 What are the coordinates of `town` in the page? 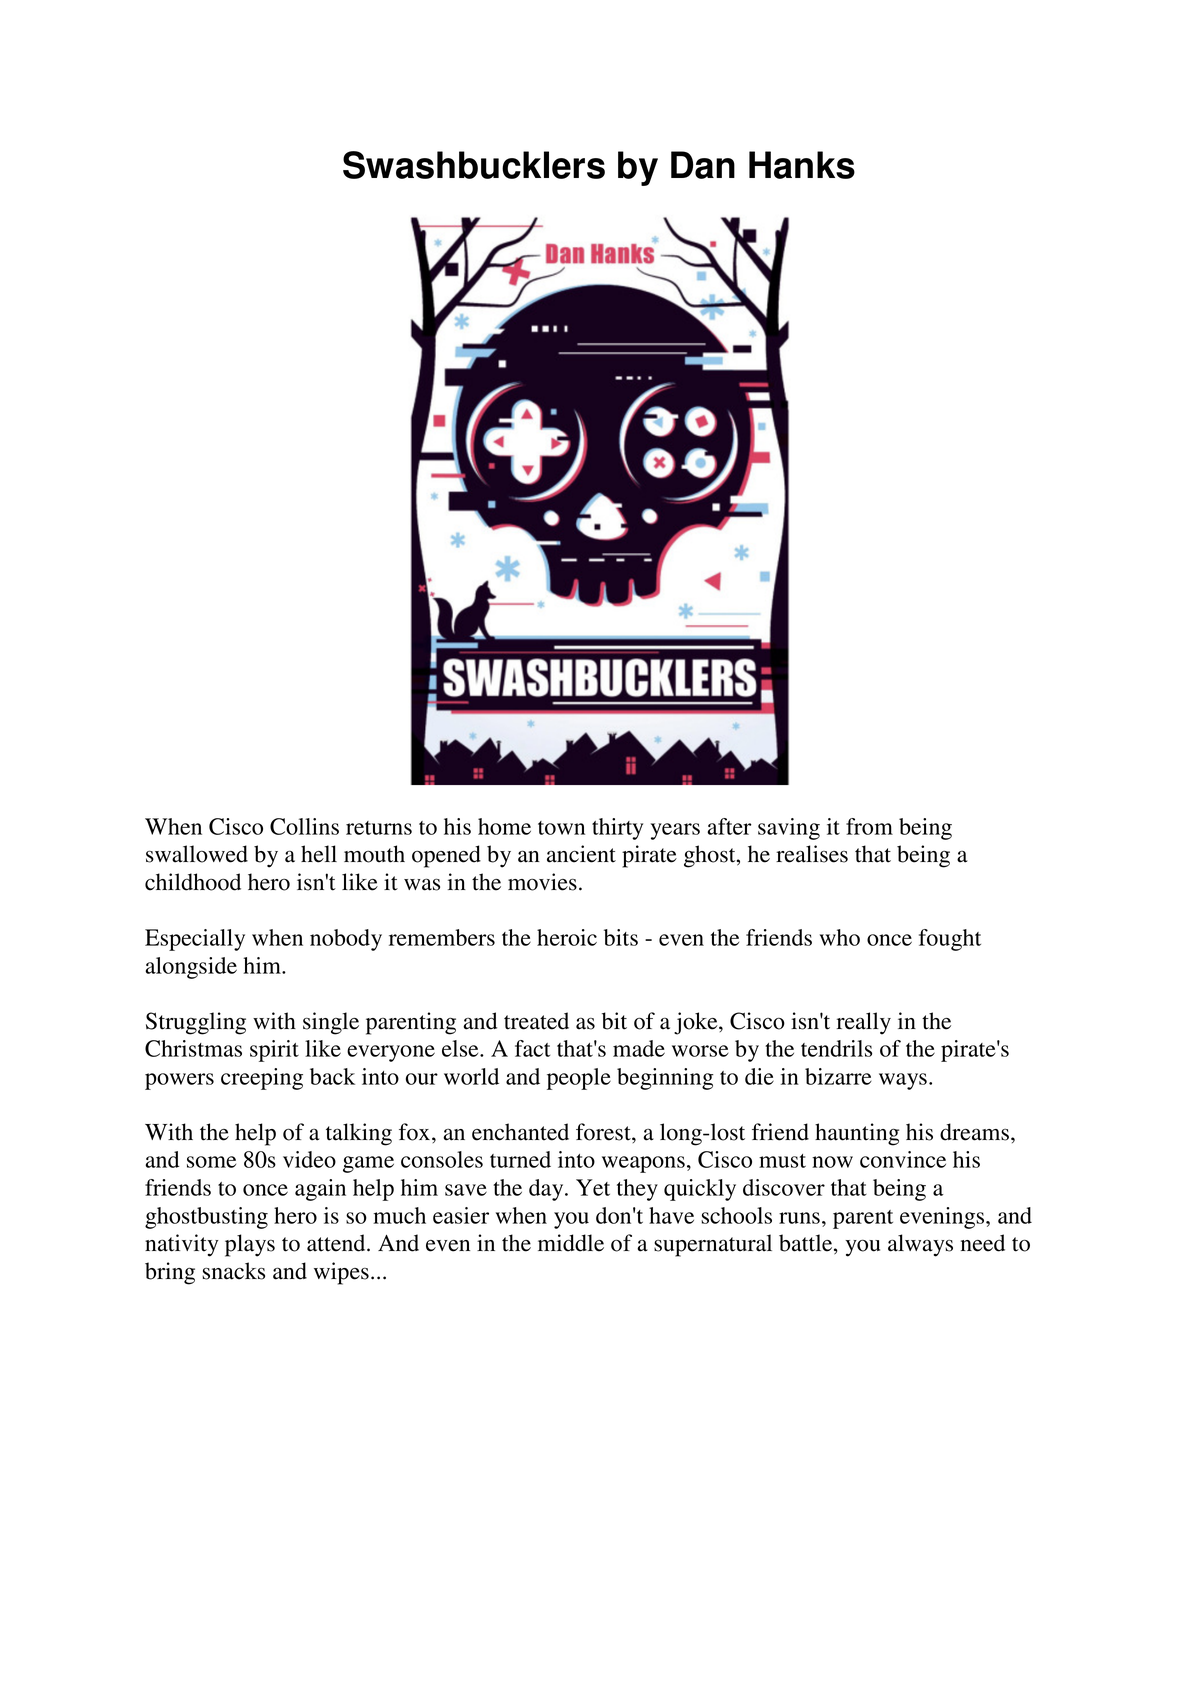 It's located at (561, 828).
